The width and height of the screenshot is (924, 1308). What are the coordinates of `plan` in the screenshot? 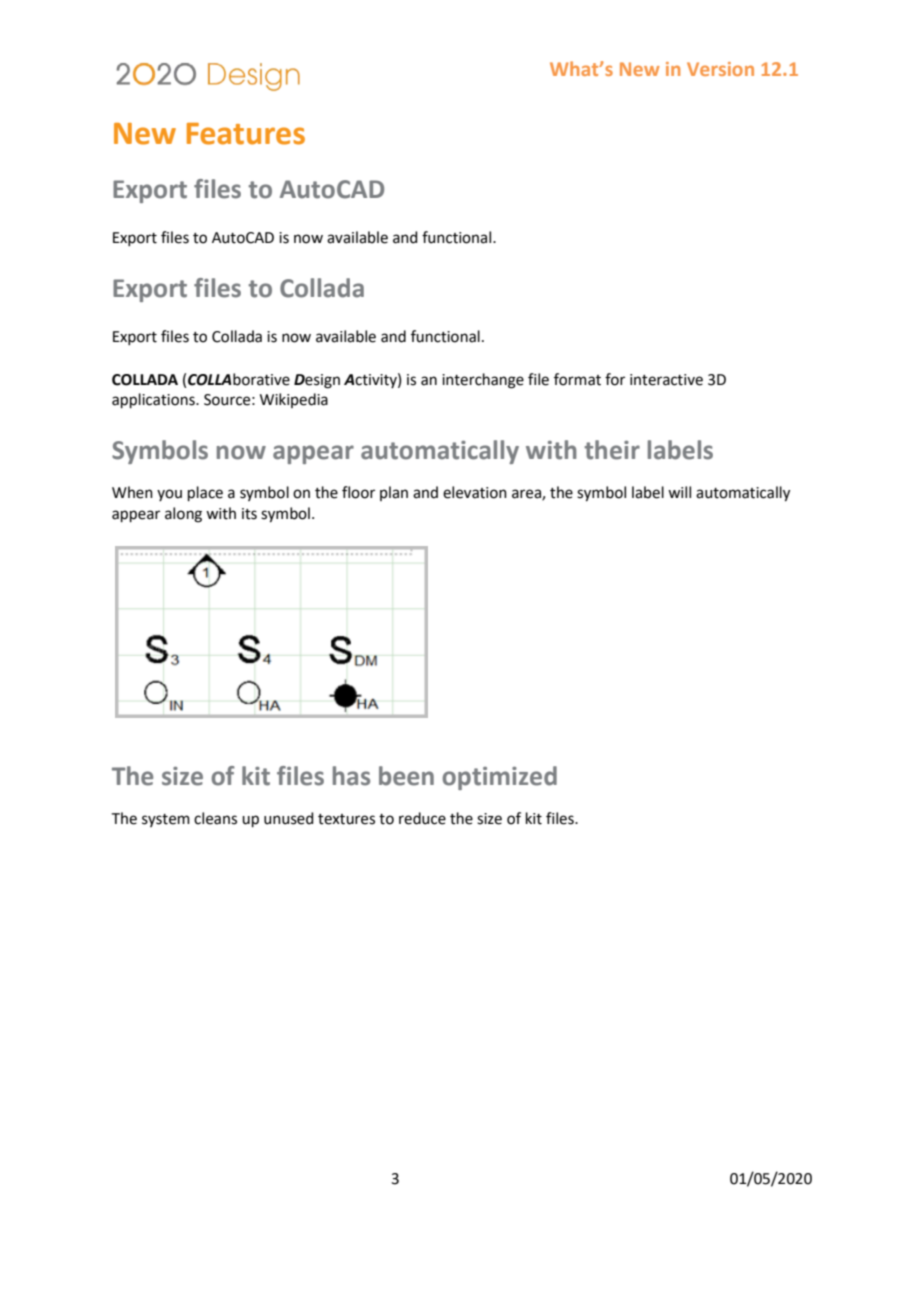 It's located at (394, 493).
